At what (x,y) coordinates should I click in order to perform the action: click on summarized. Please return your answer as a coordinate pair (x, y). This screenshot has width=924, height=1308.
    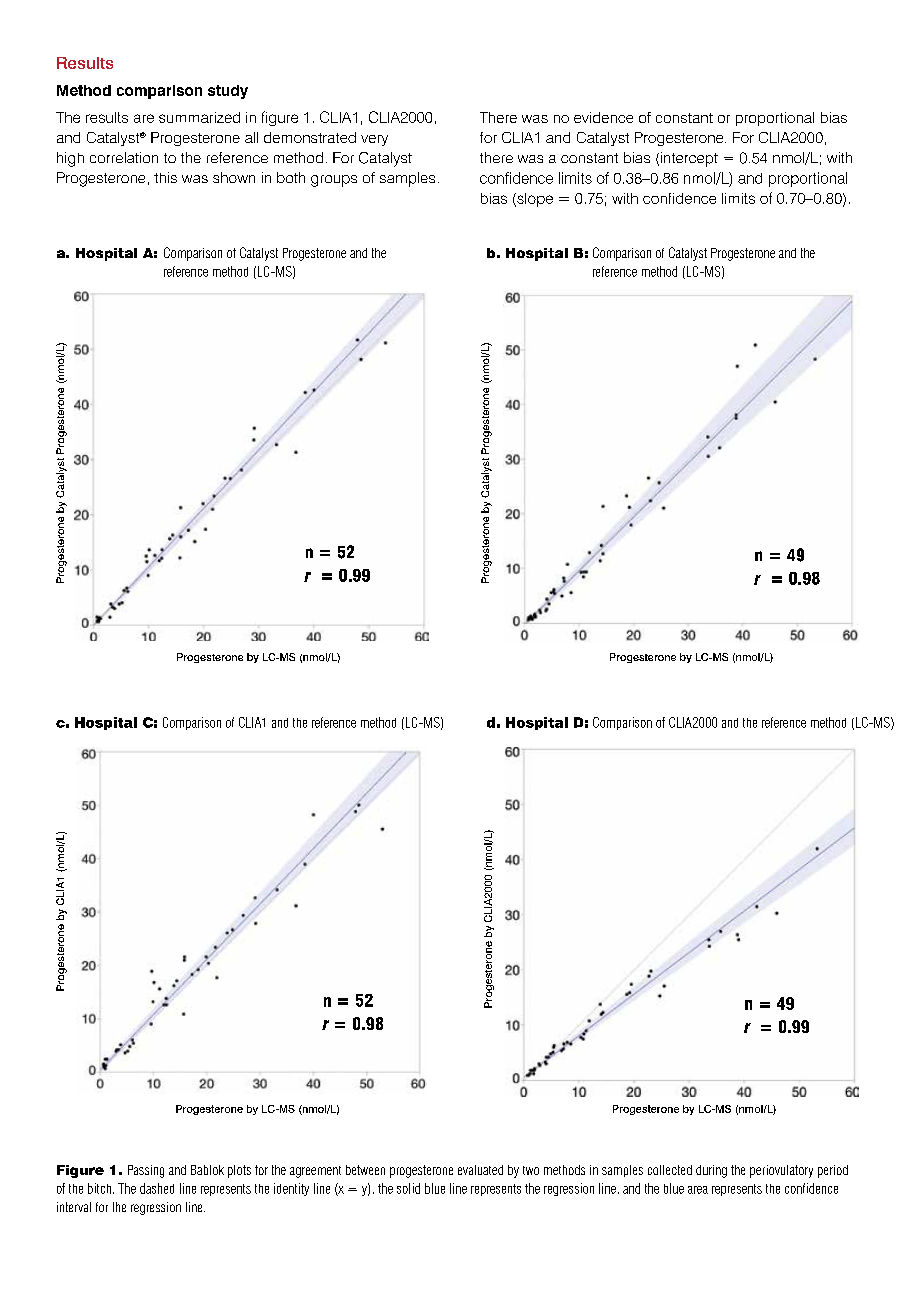
    Looking at the image, I should click on (199, 117).
